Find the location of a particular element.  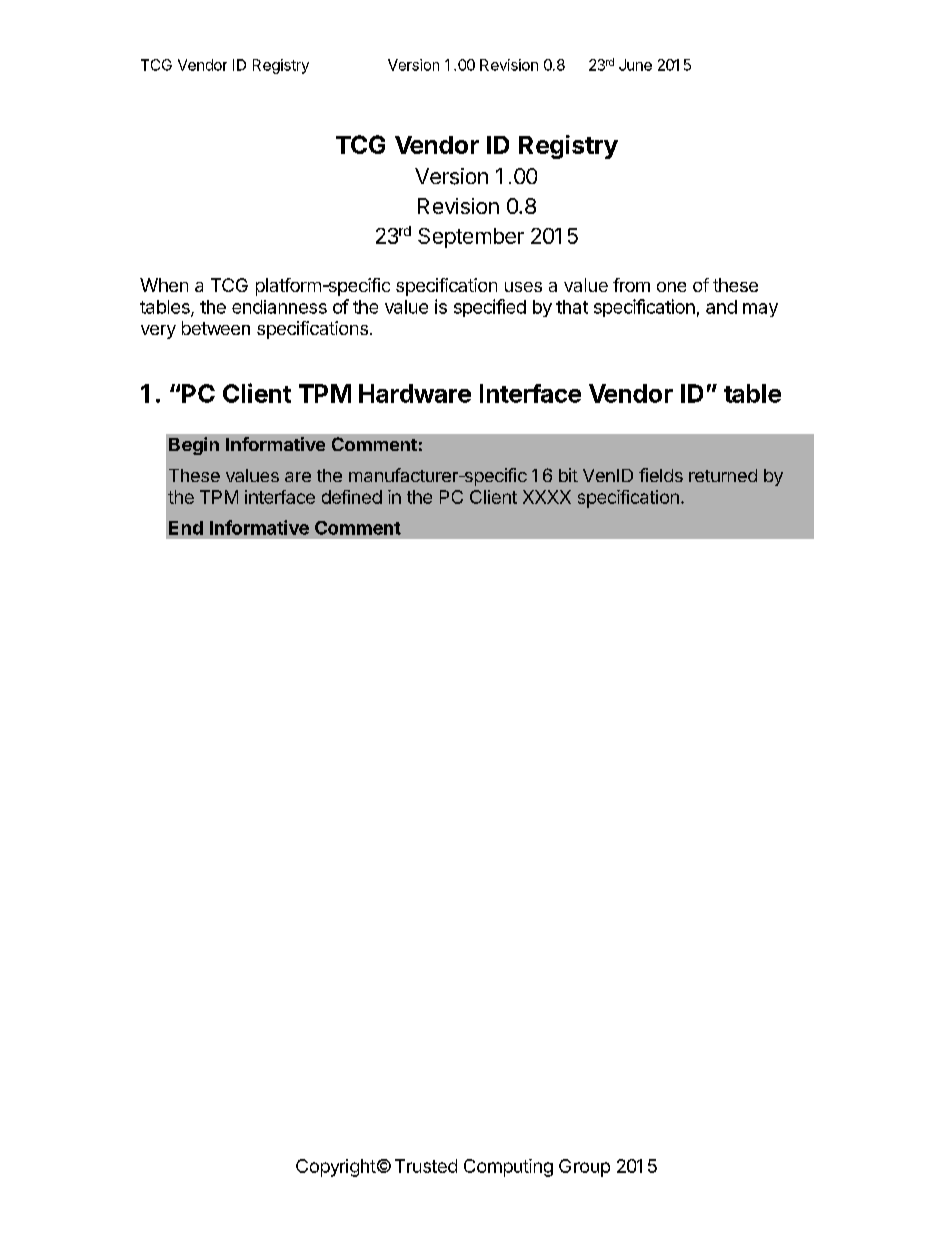

defined is located at coordinates (352, 497).
